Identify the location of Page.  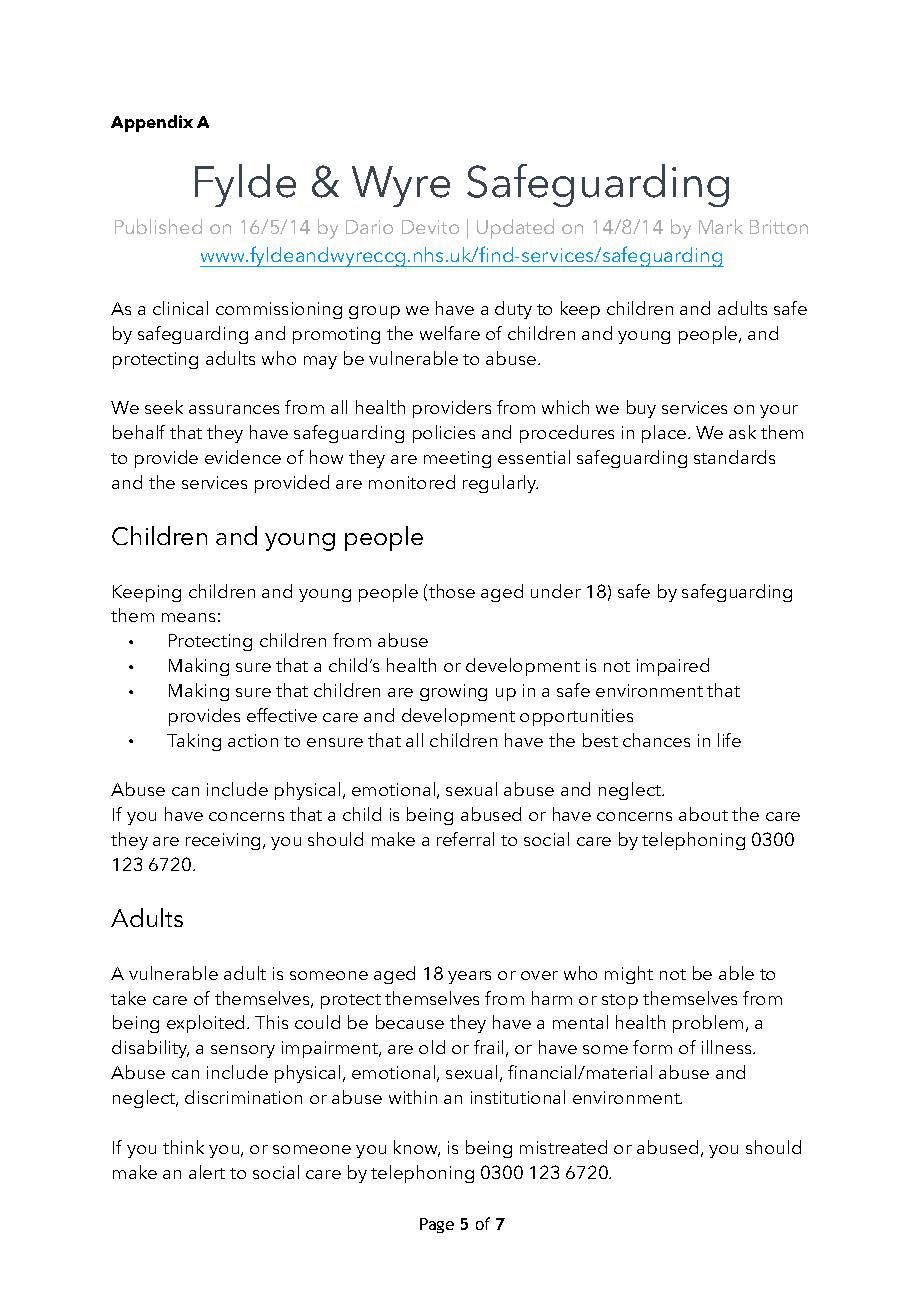
(437, 1225).
